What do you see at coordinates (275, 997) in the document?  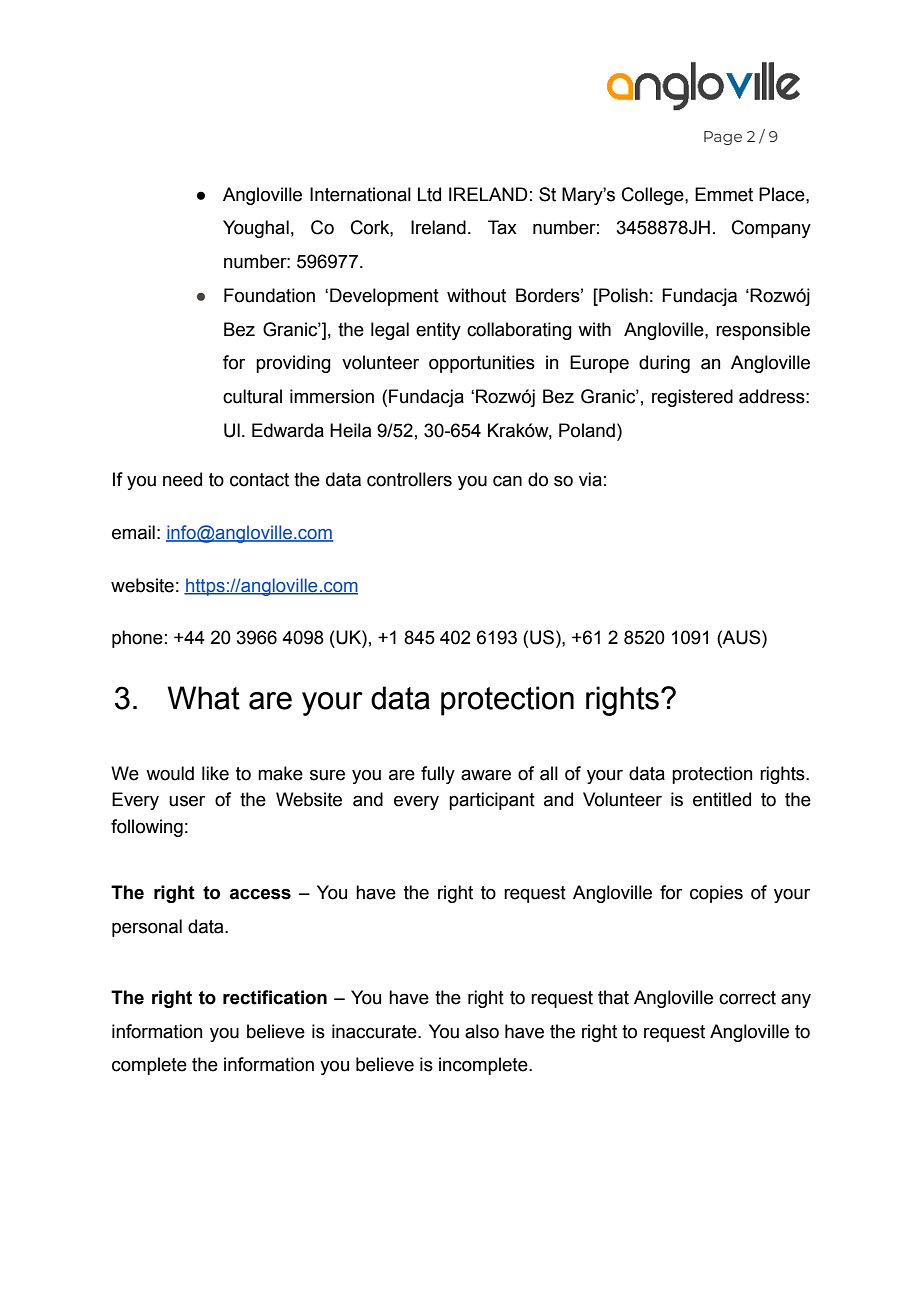 I see `rectification` at bounding box center [275, 997].
